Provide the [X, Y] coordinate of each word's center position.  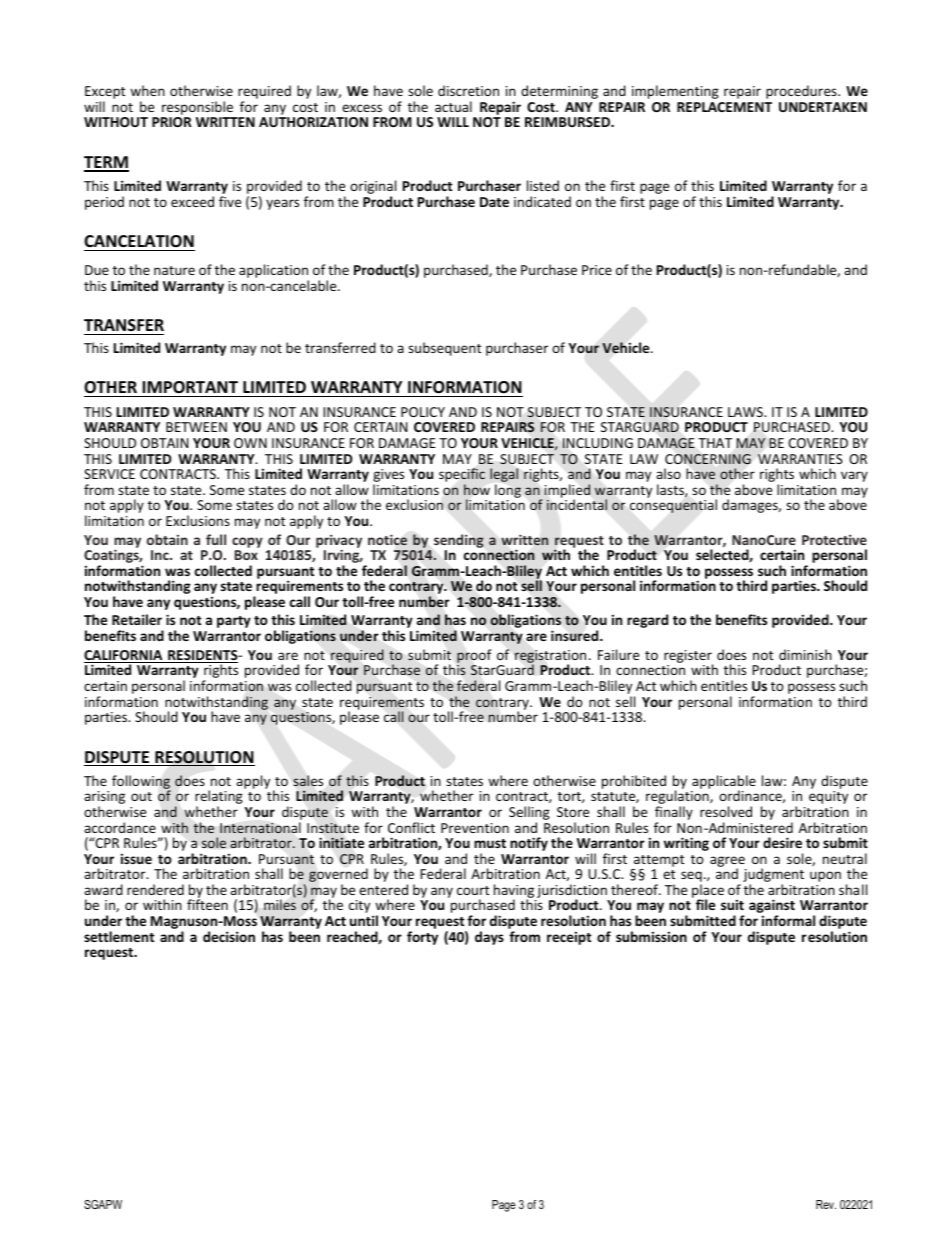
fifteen [207, 904]
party [234, 622]
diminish [805, 654]
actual [453, 106]
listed [543, 185]
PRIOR [172, 122]
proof [474, 657]
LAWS [746, 412]
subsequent [444, 349]
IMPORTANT [190, 387]
